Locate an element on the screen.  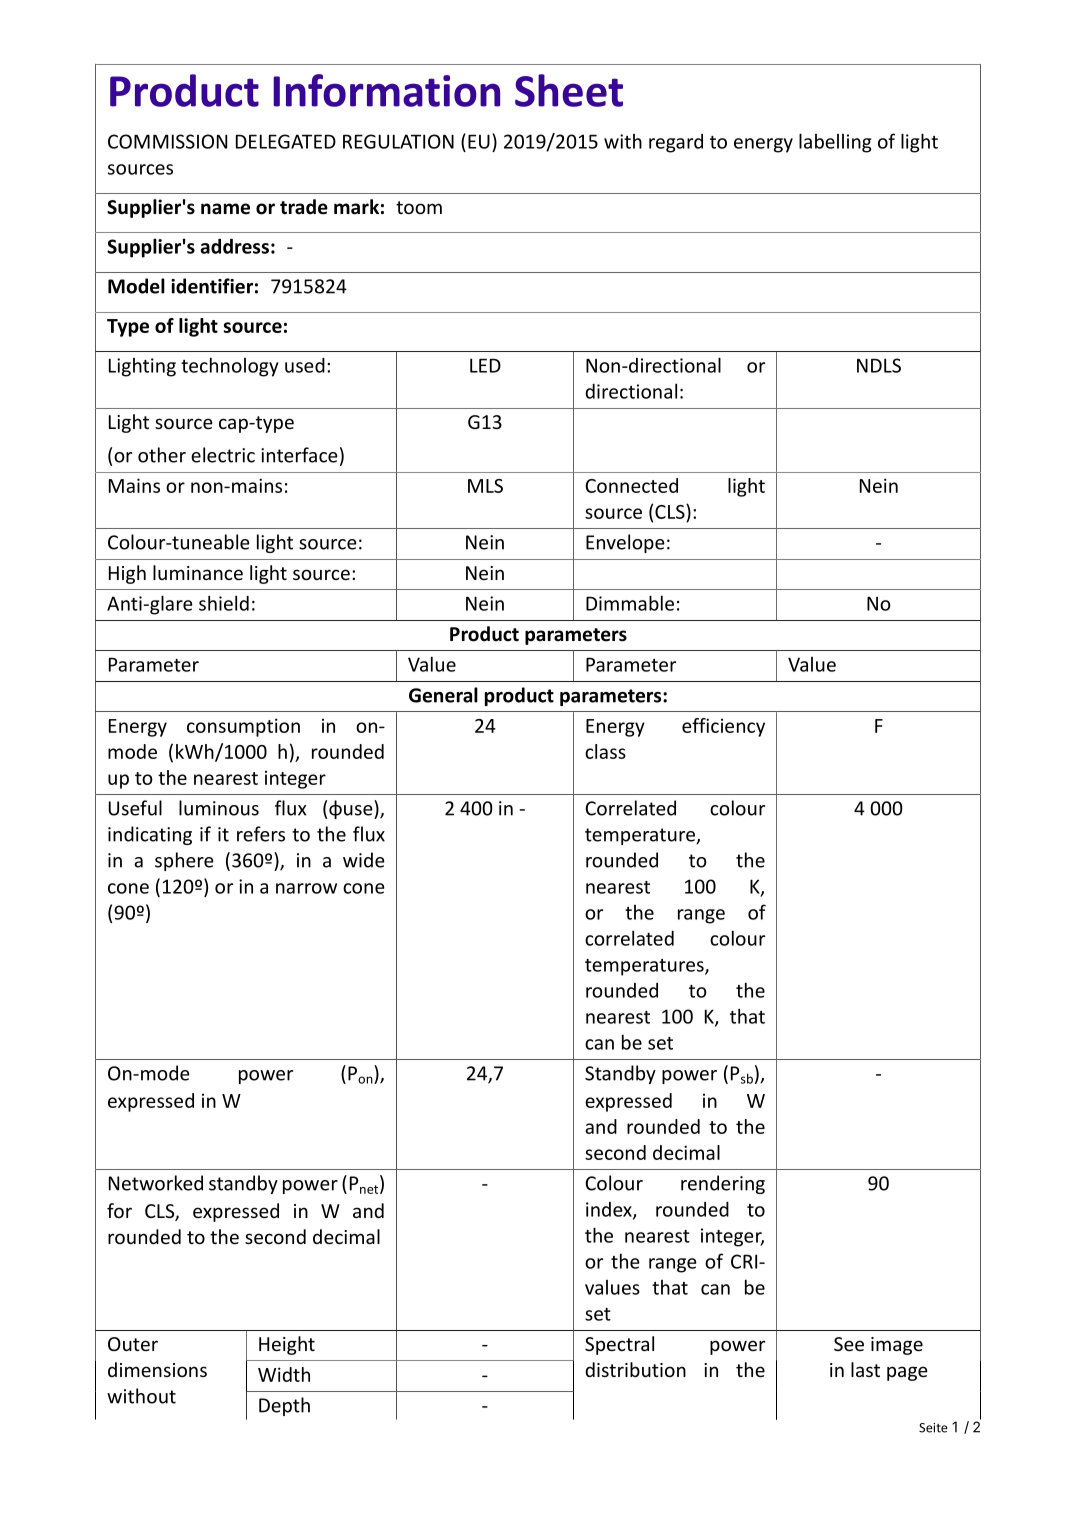
COMMISSION is located at coordinates (167, 141).
